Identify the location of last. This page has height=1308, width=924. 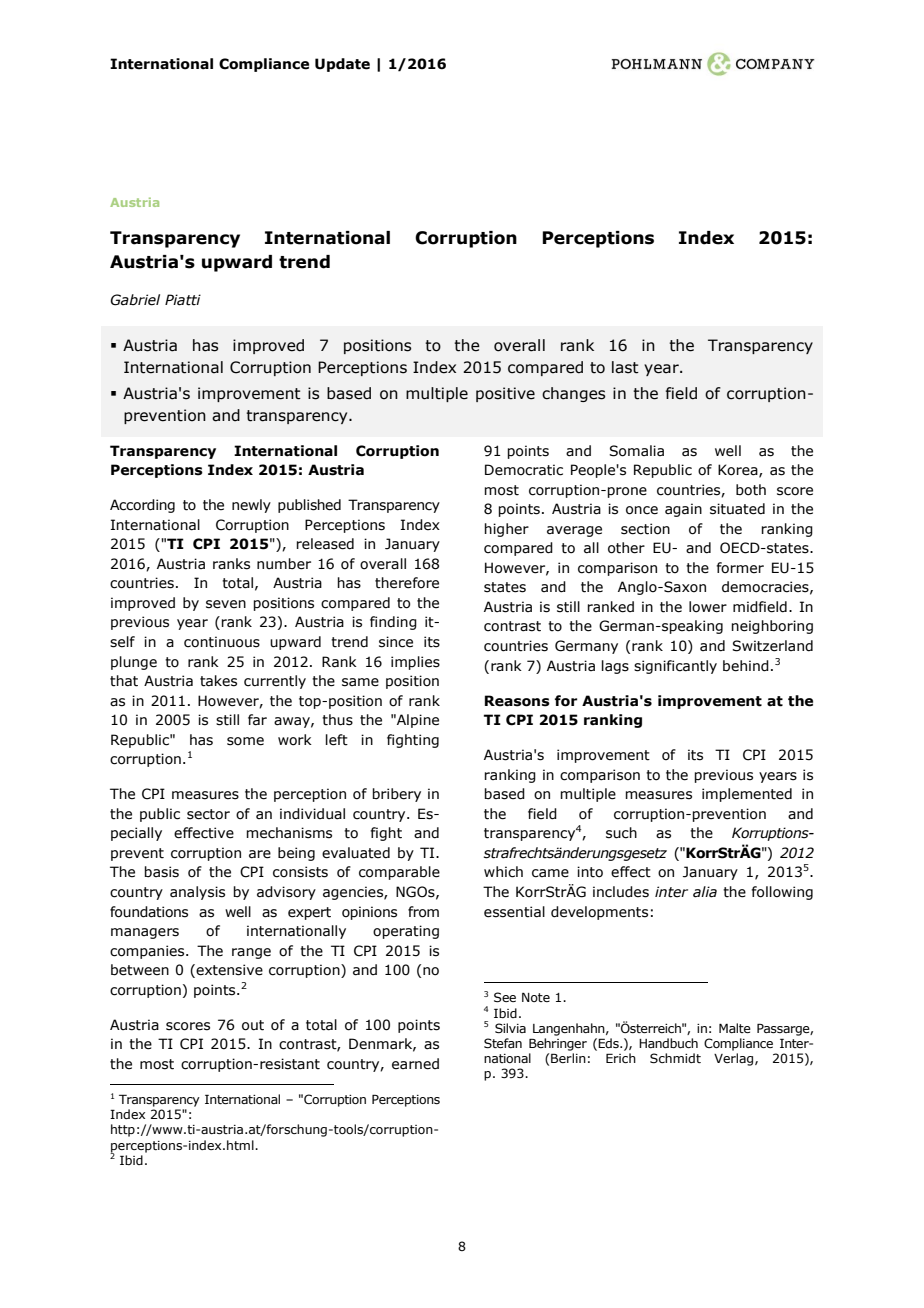
(625, 367).
